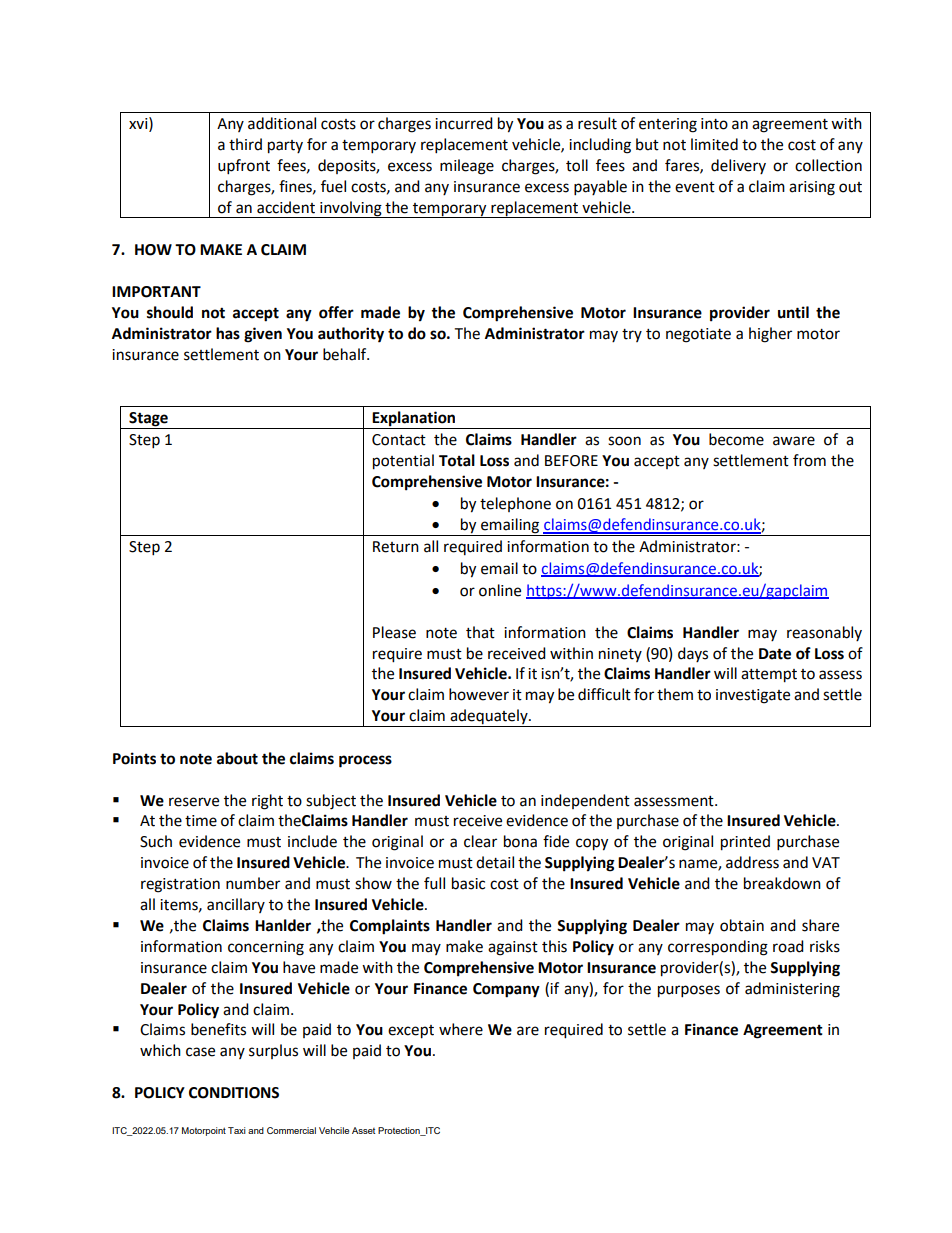 This screenshot has width=952, height=1233. I want to click on mileage, so click(467, 167).
